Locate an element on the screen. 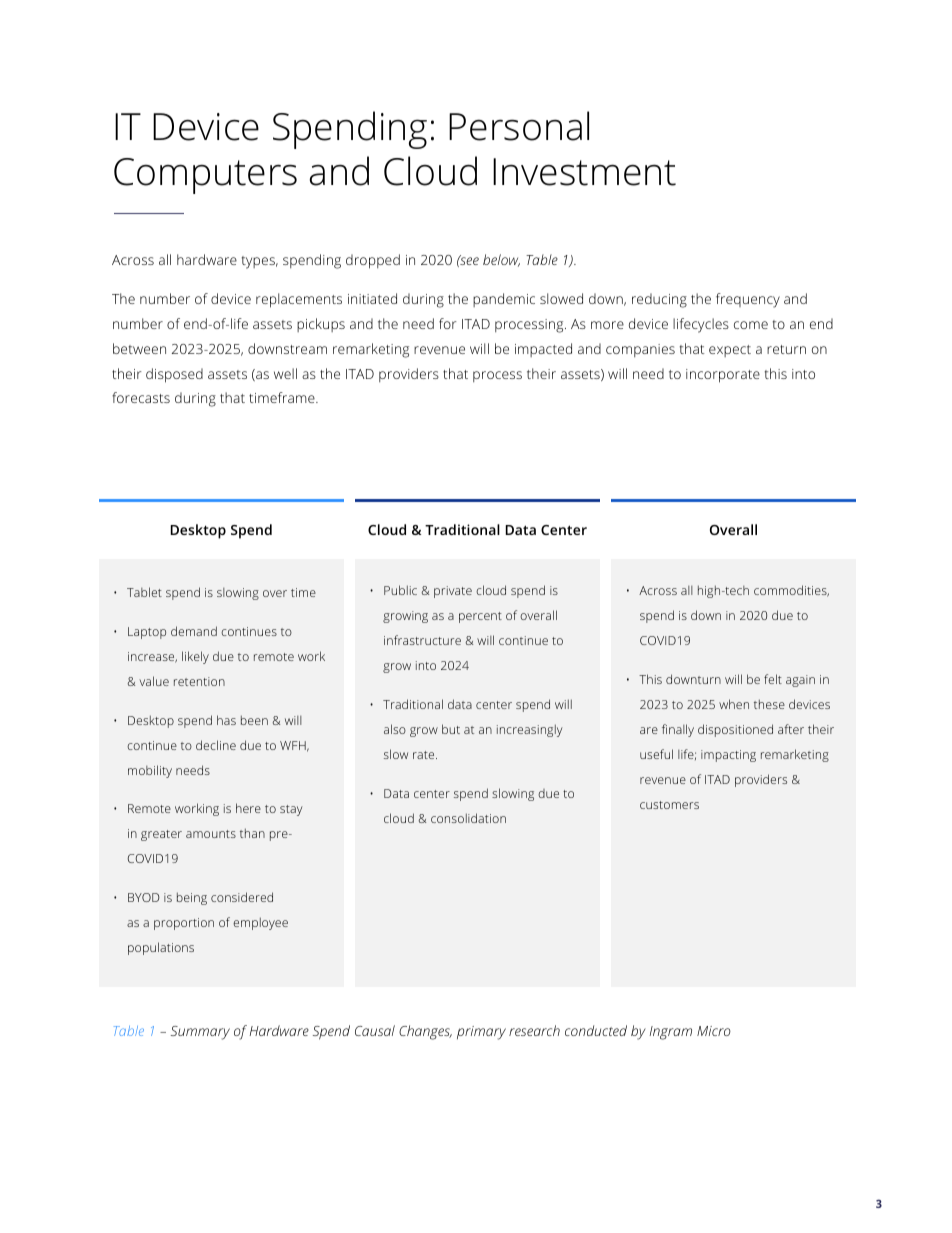  Computers is located at coordinates (205, 176).
